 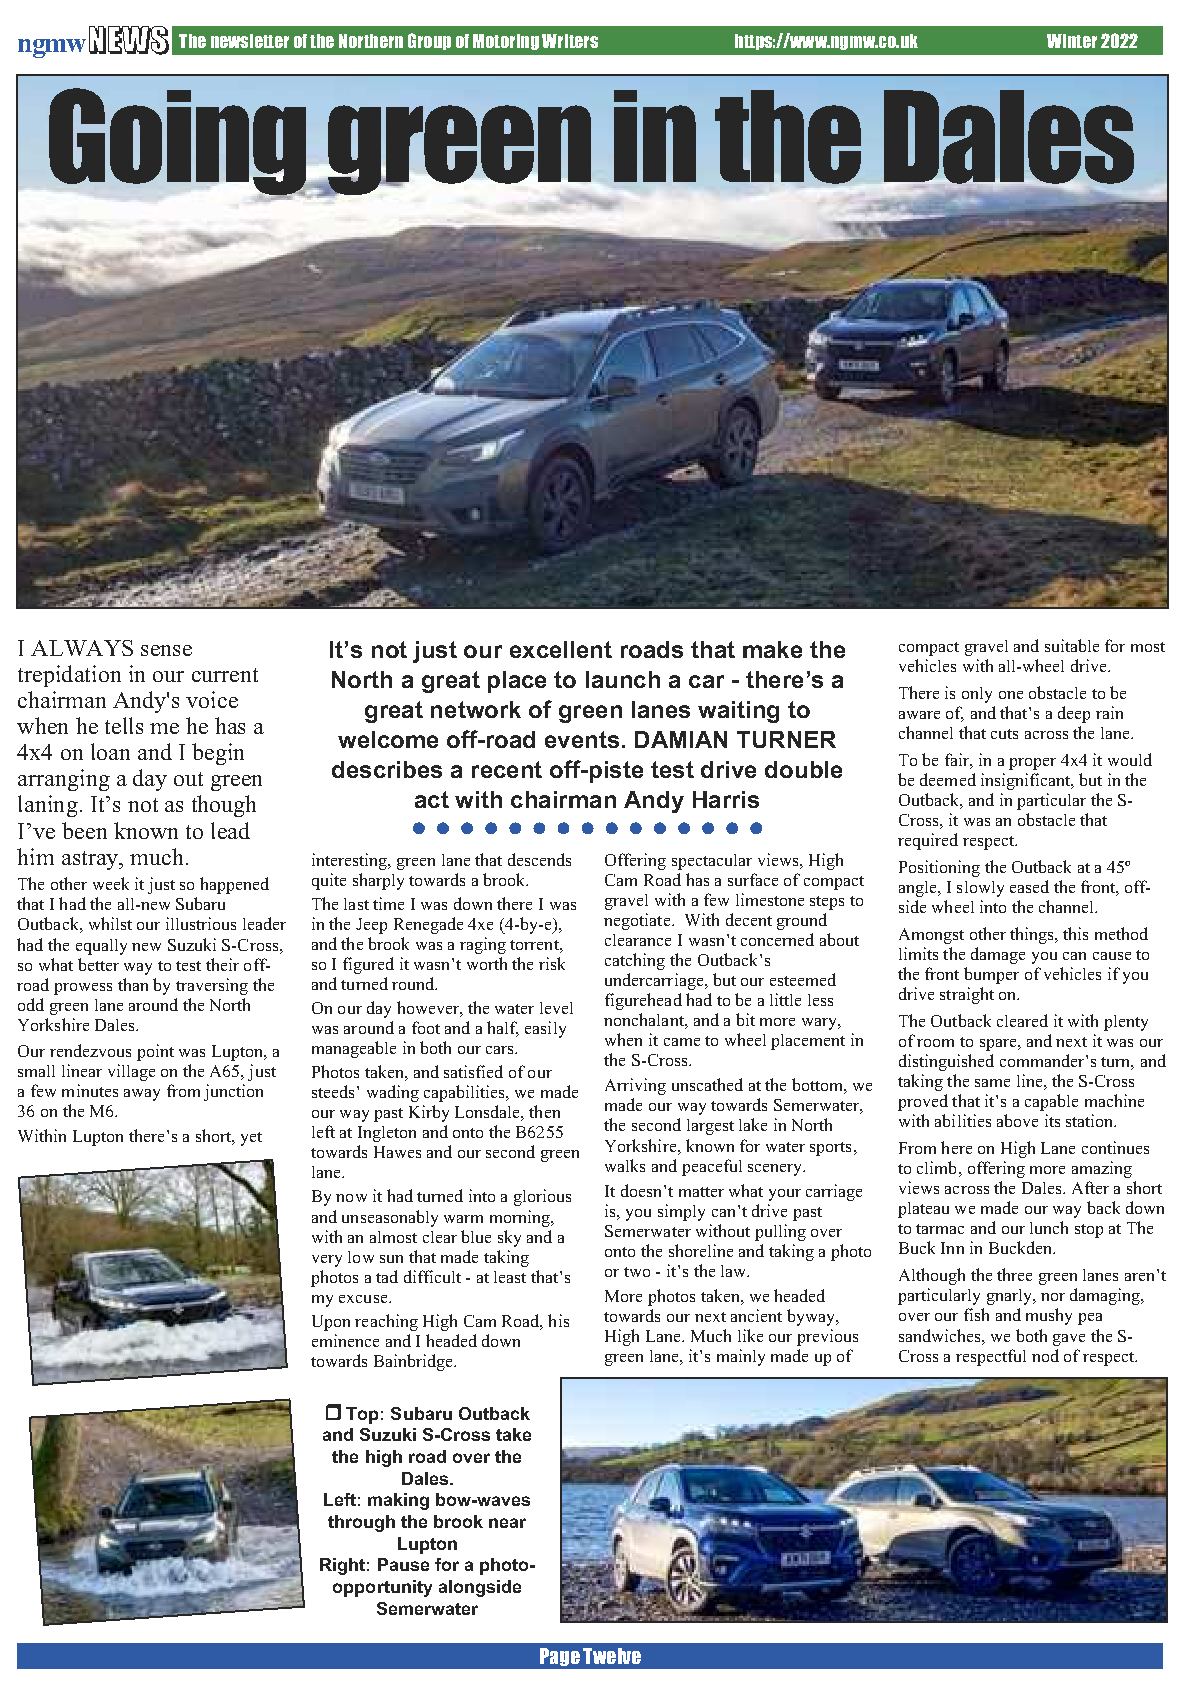 What do you see at coordinates (1072, 41) in the document?
I see `Winter` at bounding box center [1072, 41].
